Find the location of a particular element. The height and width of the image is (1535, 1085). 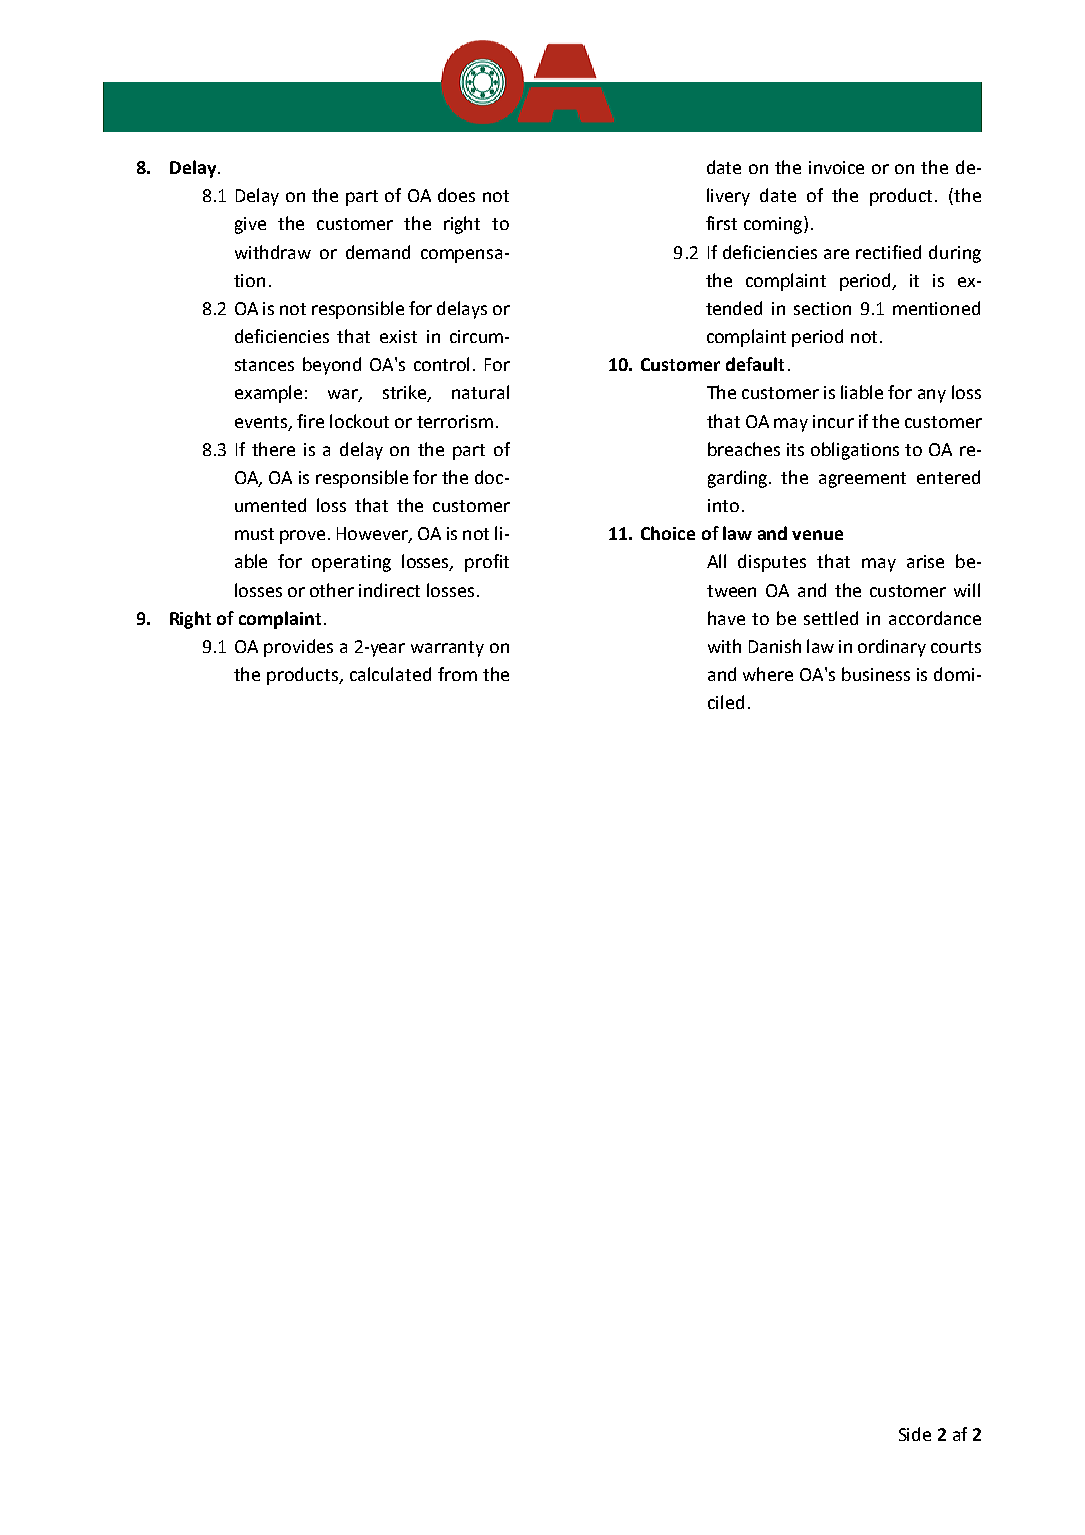

provides is located at coordinates (298, 648).
